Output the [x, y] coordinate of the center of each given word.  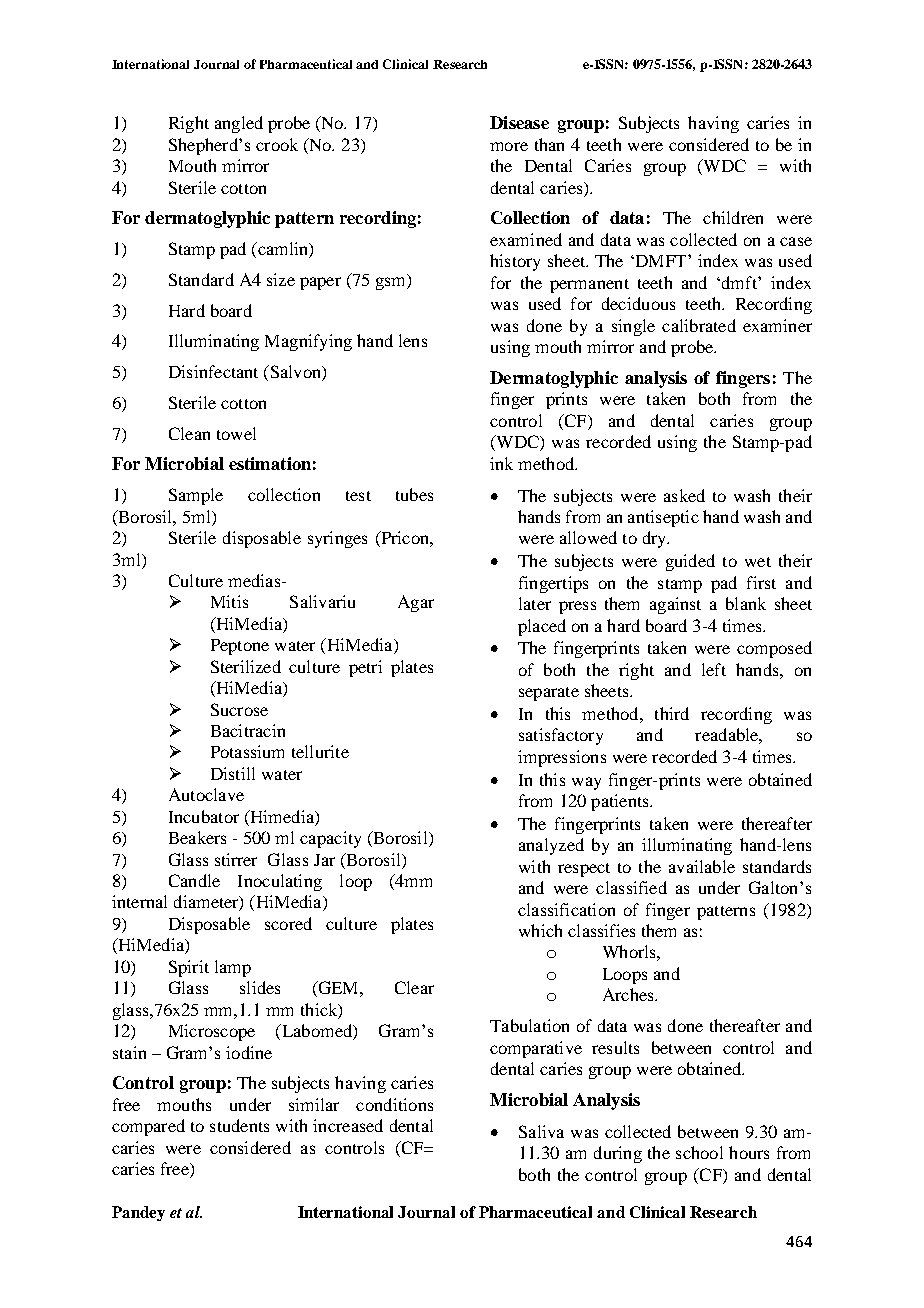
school [699, 1152]
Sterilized [246, 666]
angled [239, 124]
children [733, 217]
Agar [416, 603]
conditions [394, 1104]
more [509, 146]
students [239, 1125]
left [714, 669]
